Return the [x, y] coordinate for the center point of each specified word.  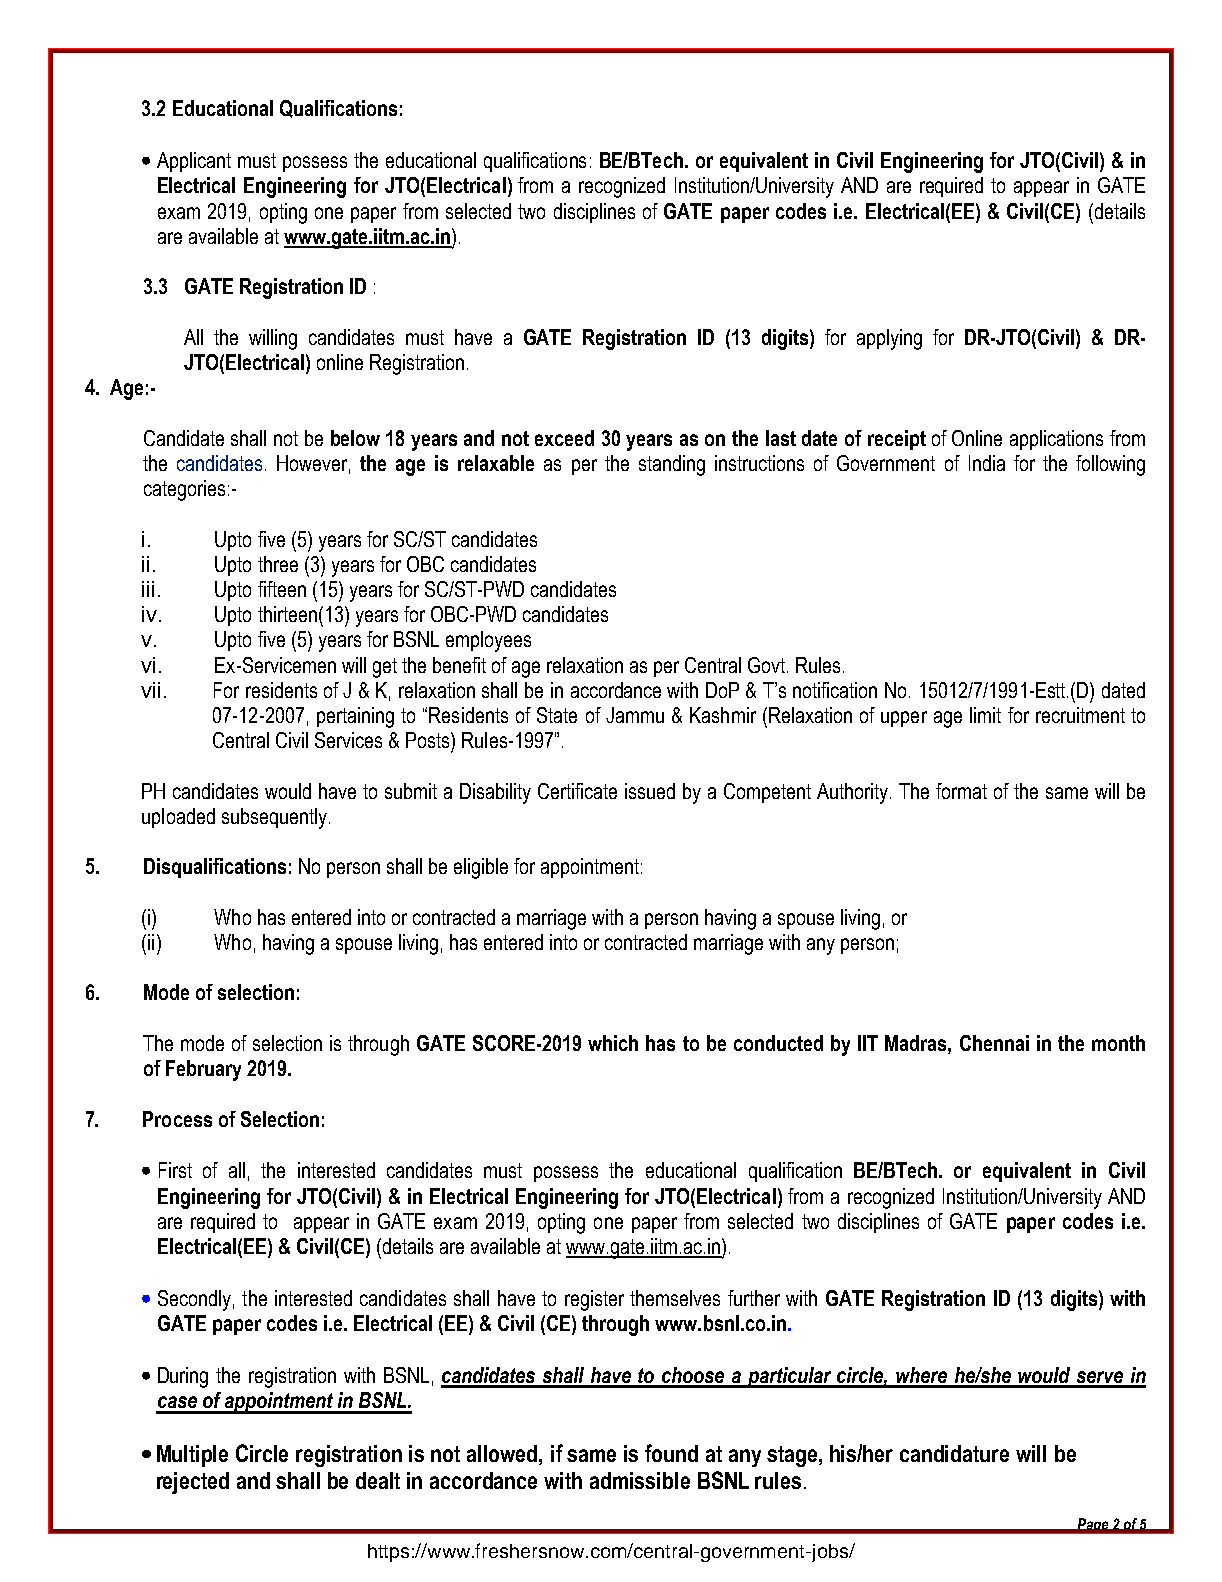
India [987, 463]
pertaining [355, 717]
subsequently [274, 818]
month [1118, 1043]
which [613, 1043]
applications [1056, 440]
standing [672, 465]
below [355, 438]
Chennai [994, 1043]
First [175, 1170]
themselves [675, 1298]
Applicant [194, 162]
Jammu [635, 715]
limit [985, 715]
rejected [193, 1483]
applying [889, 339]
